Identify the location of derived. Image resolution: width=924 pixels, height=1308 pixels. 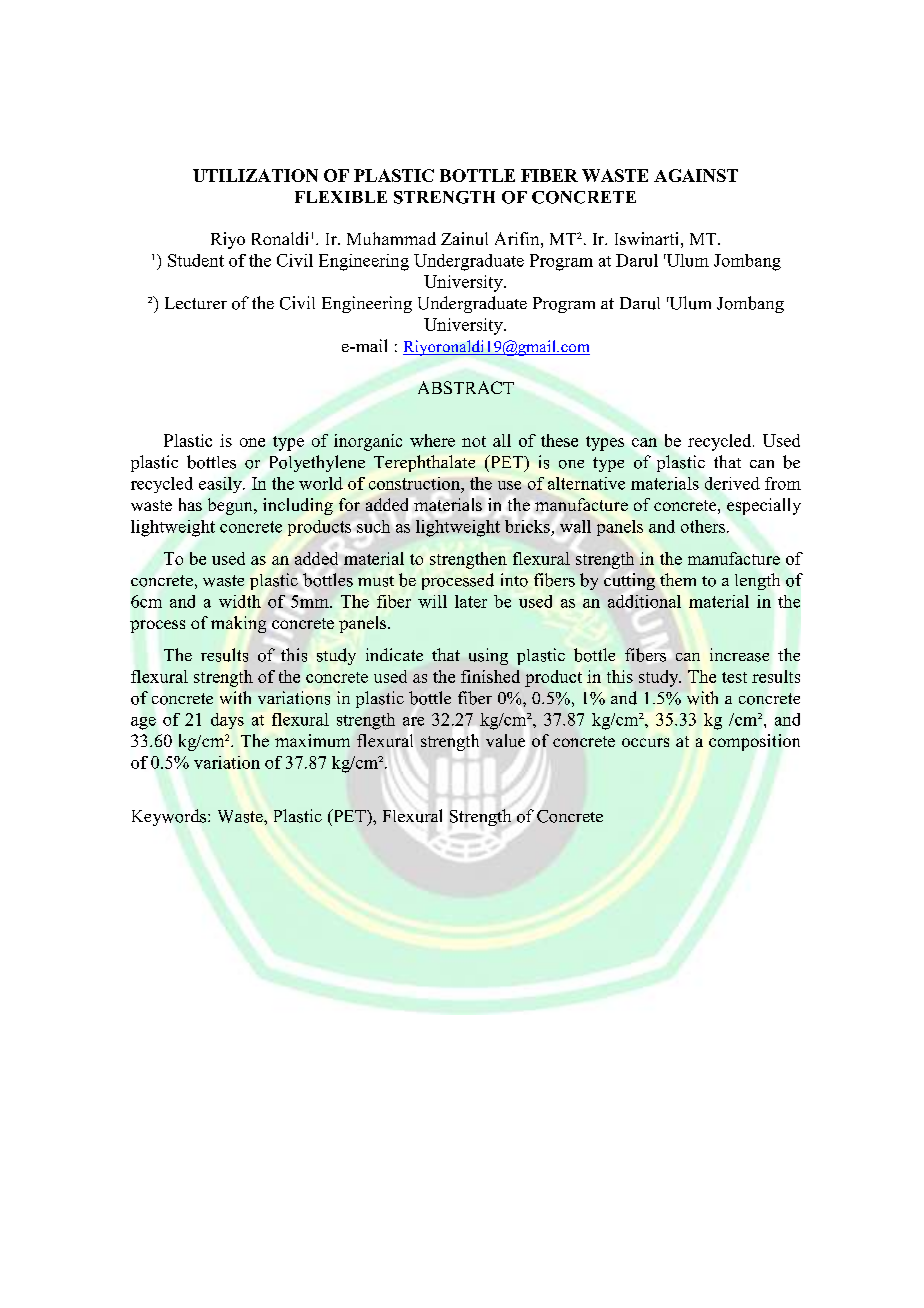
(732, 483).
